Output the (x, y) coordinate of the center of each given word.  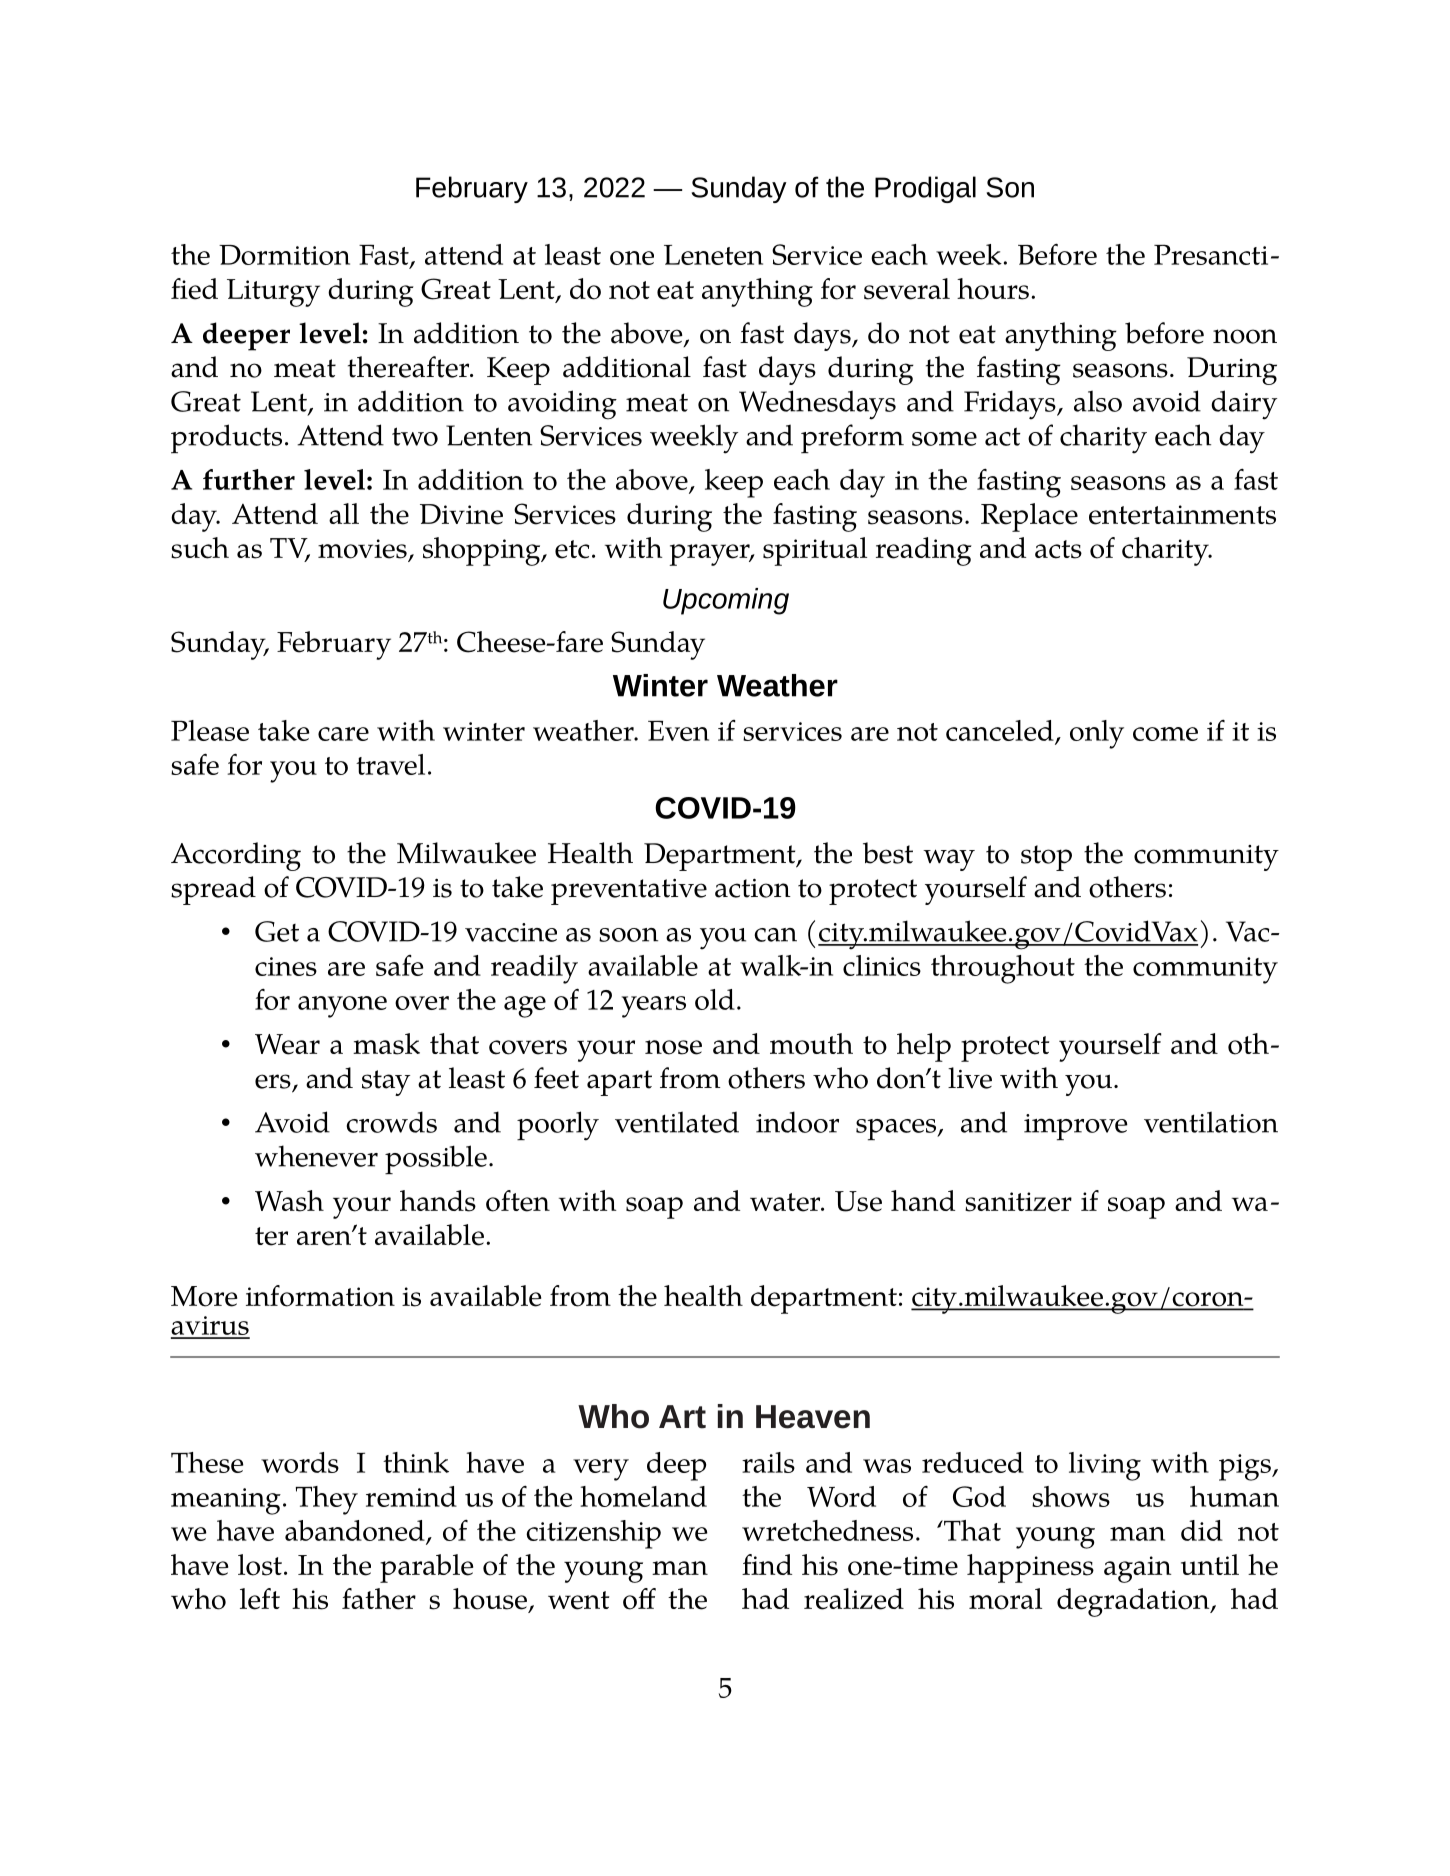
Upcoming (726, 601)
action (753, 888)
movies (363, 550)
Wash (289, 1201)
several (907, 289)
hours (993, 289)
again (1137, 1569)
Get (277, 931)
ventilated (677, 1122)
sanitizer (1018, 1202)
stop (1046, 858)
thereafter (410, 367)
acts (1058, 549)
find (767, 1564)
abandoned (356, 1532)
